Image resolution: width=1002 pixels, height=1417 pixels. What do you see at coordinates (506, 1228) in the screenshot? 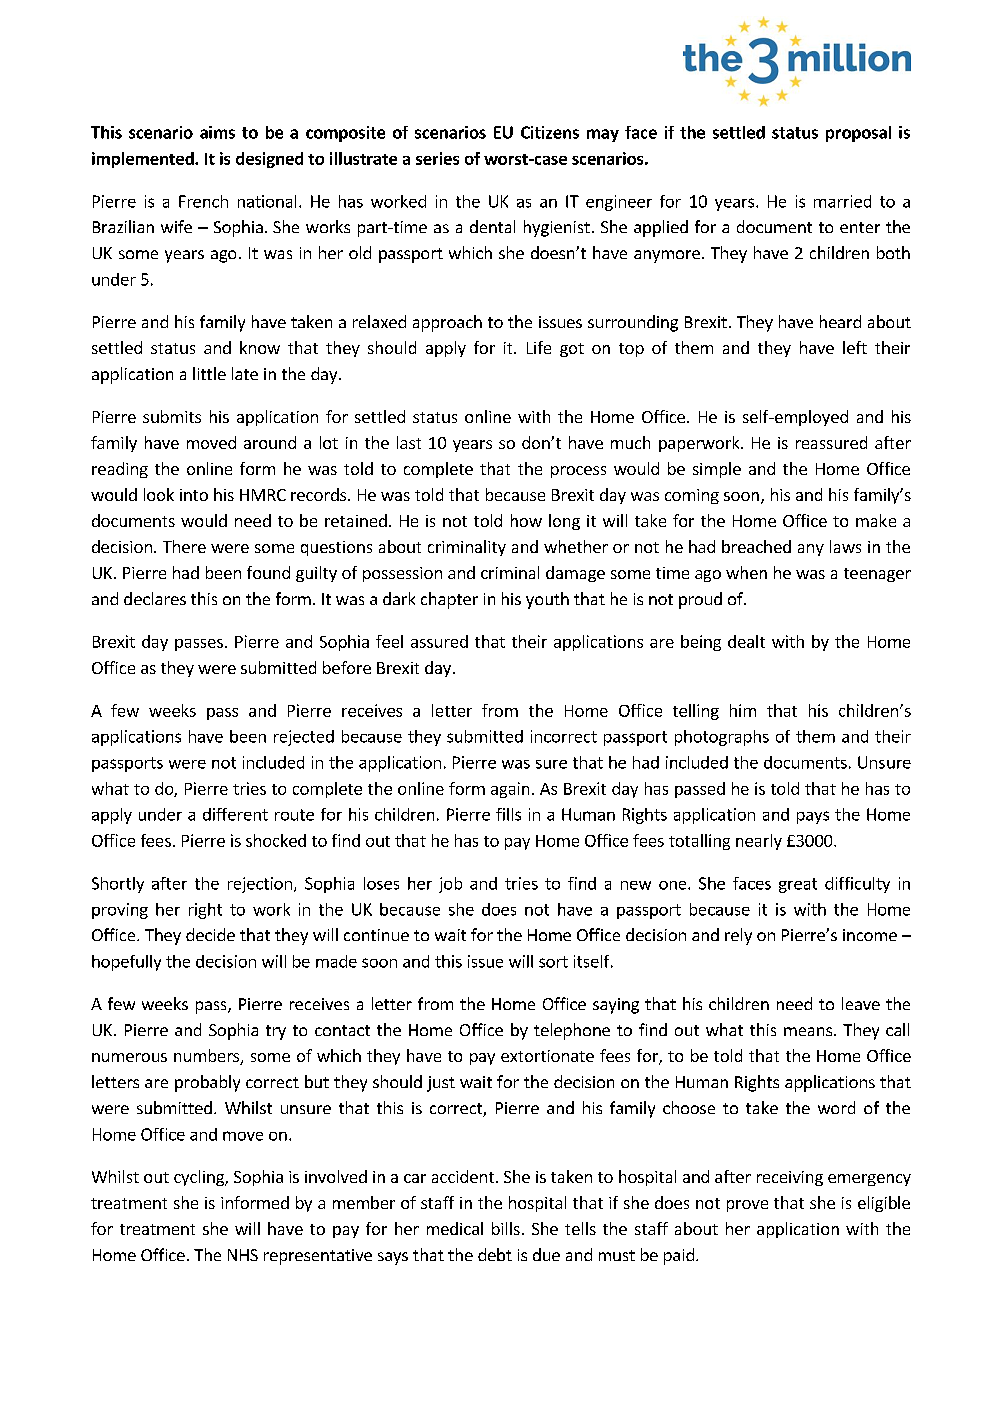
I see `bills` at bounding box center [506, 1228].
